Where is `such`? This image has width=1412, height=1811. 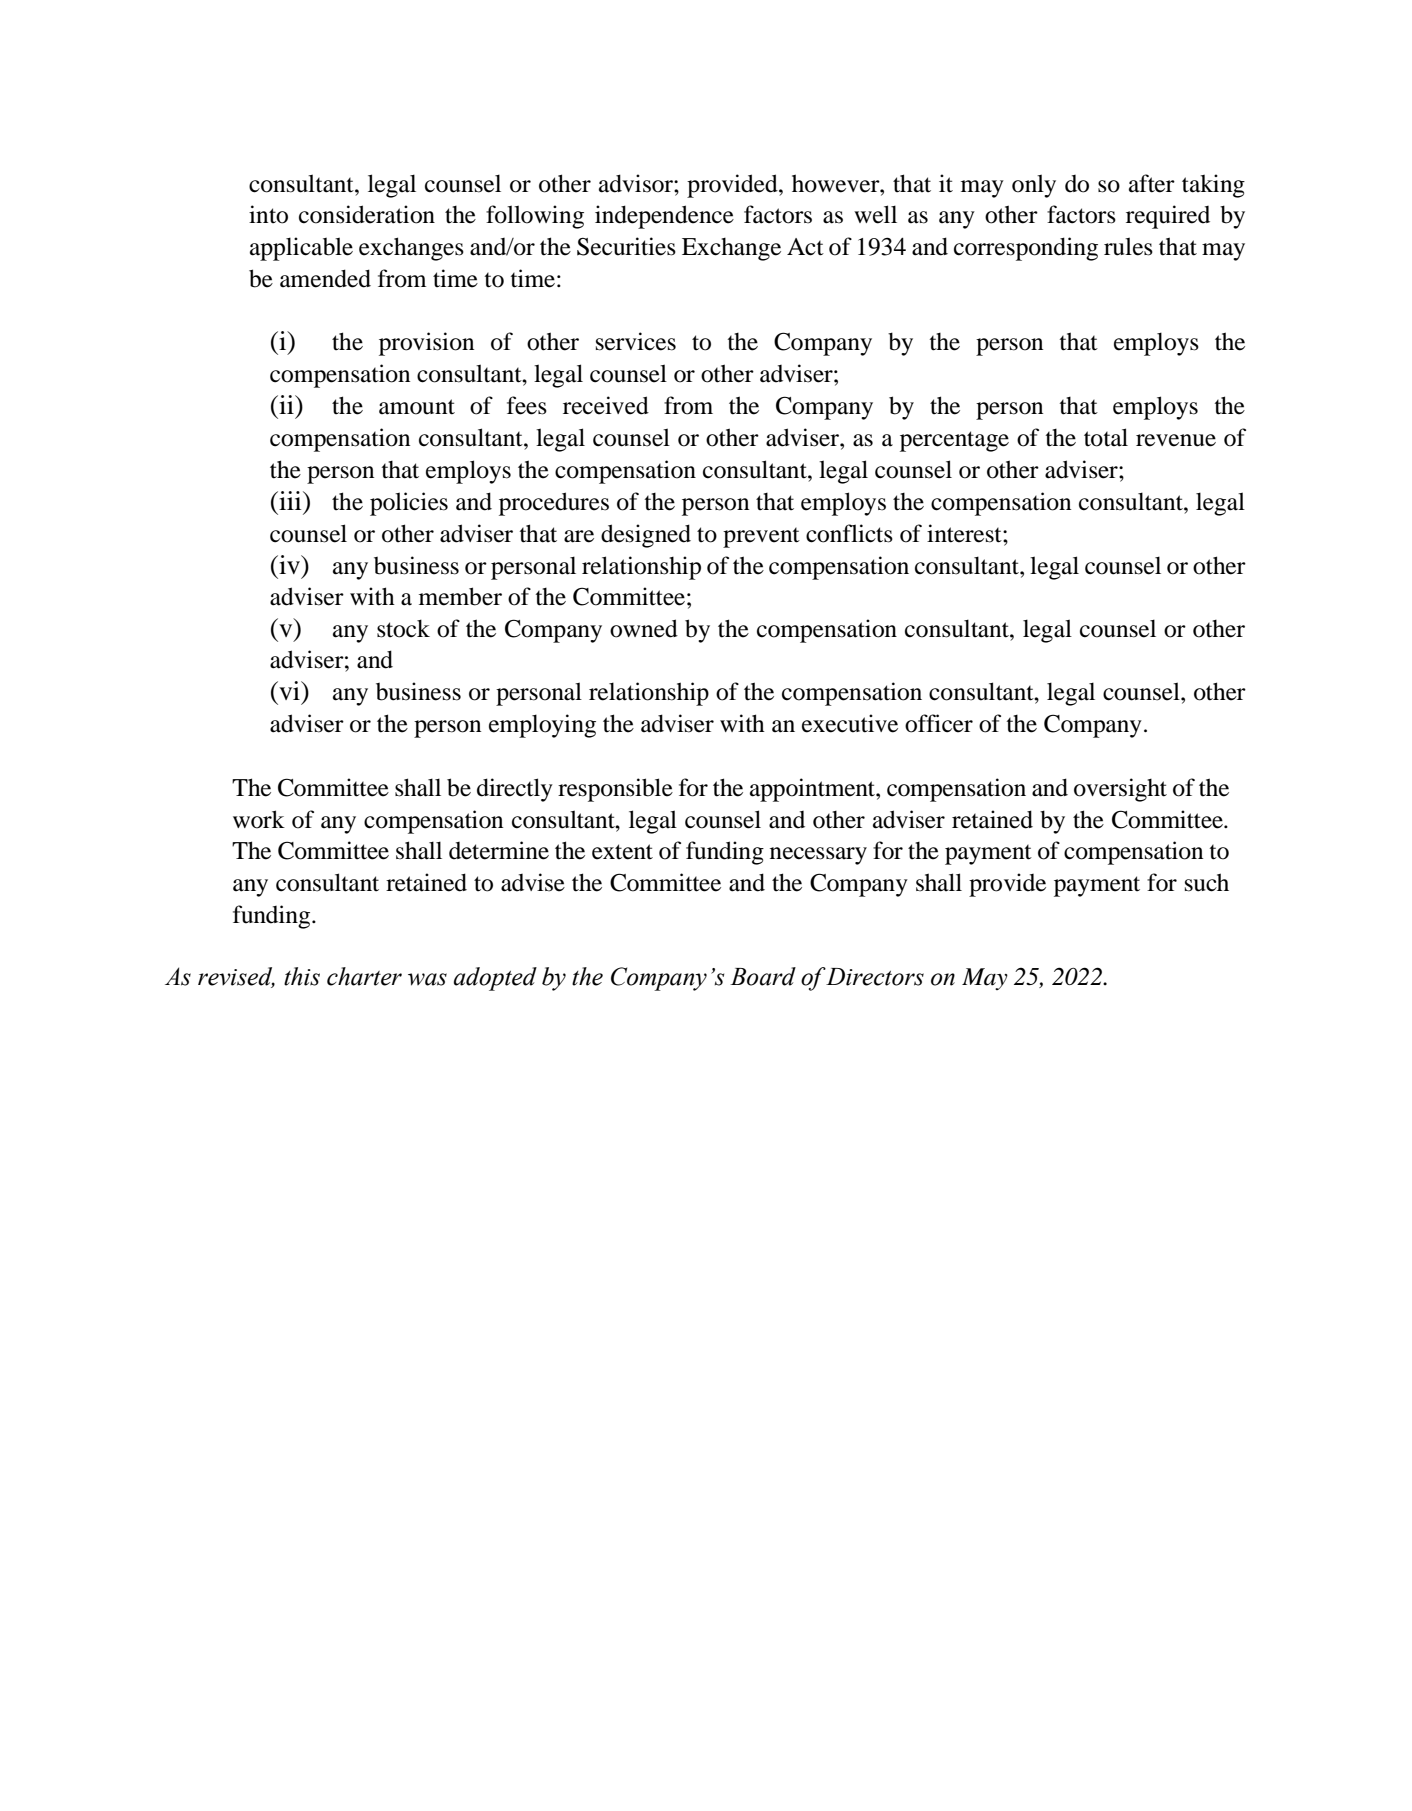 such is located at coordinates (1207, 882).
